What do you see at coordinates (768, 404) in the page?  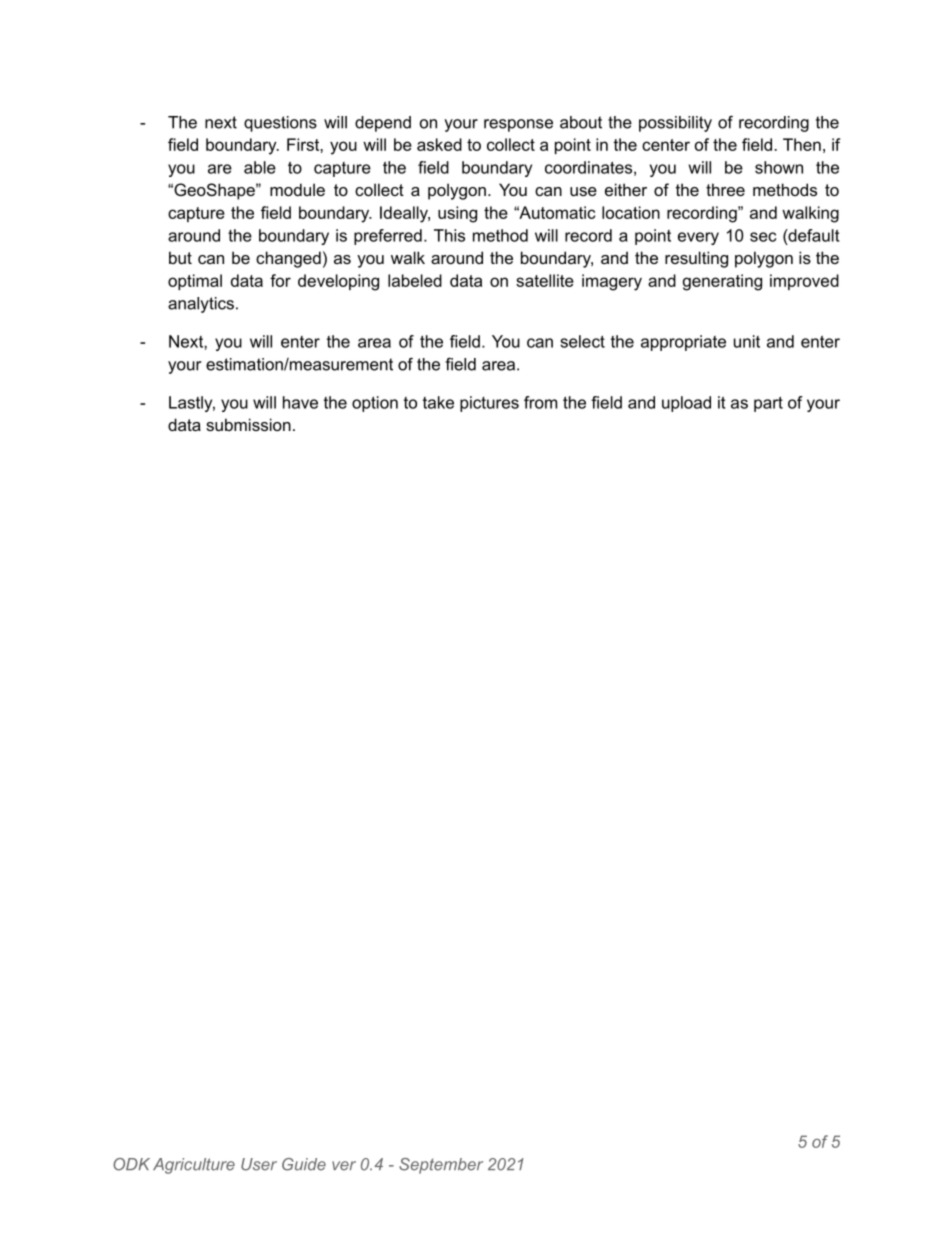 I see `part` at bounding box center [768, 404].
